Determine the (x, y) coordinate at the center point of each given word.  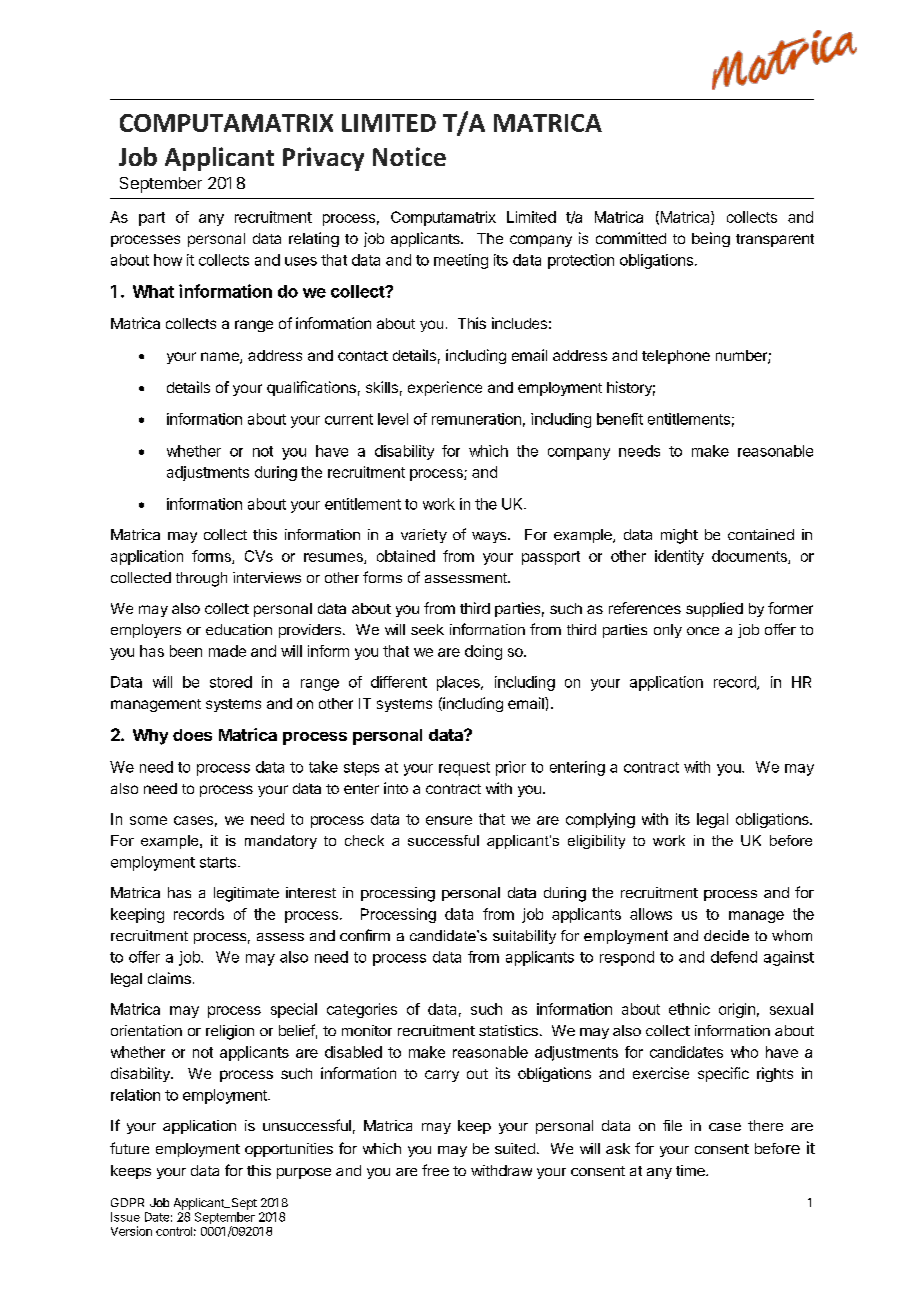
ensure (449, 820)
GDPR (127, 1202)
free (435, 1170)
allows (651, 914)
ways (490, 537)
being (711, 239)
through (201, 579)
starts (218, 862)
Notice (409, 156)
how (168, 260)
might (679, 536)
